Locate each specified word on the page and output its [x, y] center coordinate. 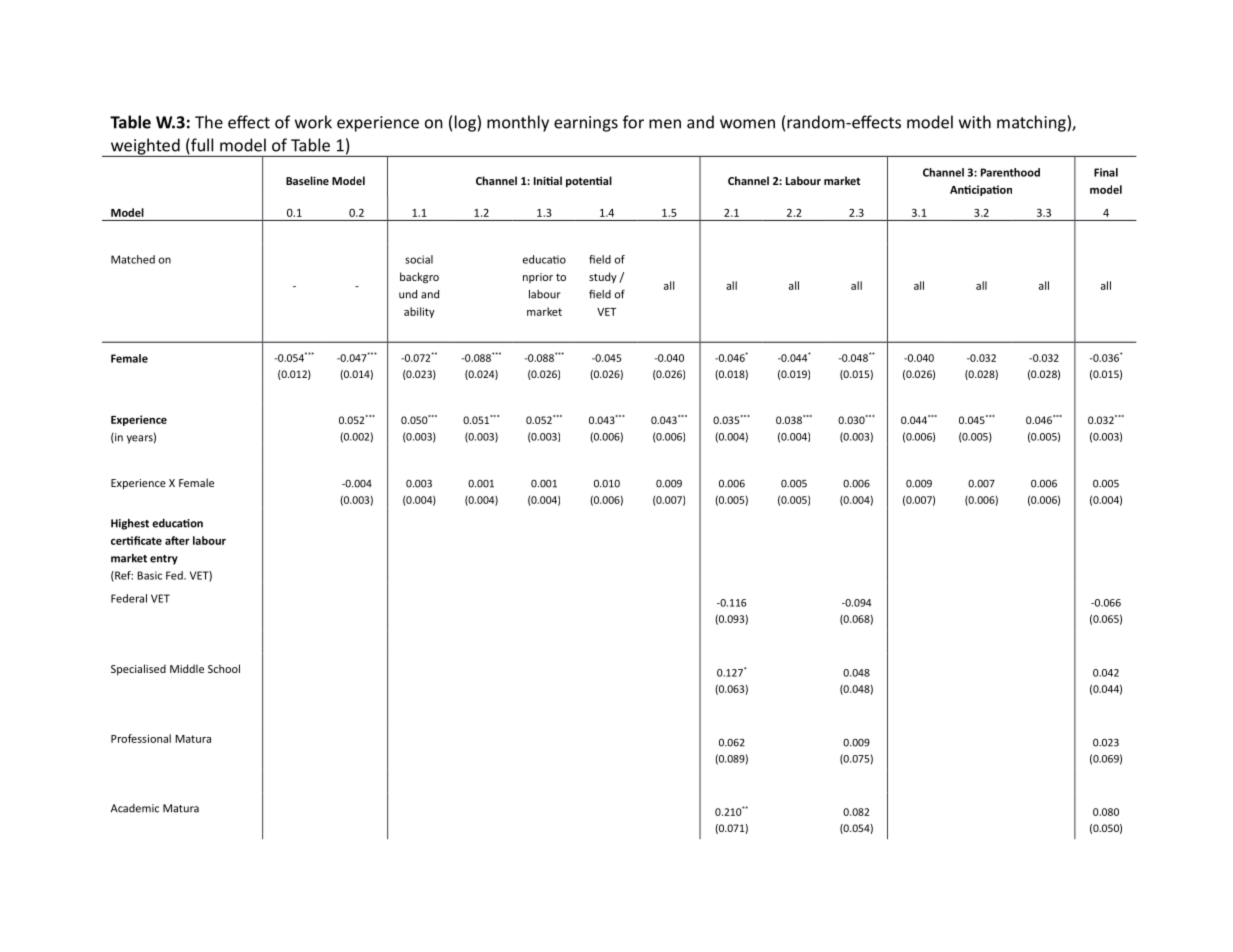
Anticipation [981, 190]
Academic [135, 808]
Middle [187, 668]
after [177, 540]
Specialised [138, 669]
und [408, 294]
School [224, 668]
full [201, 146]
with [975, 122]
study [603, 277]
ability [419, 312]
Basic [149, 575]
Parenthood [1010, 172]
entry [164, 560]
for [633, 122]
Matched [133, 259]
